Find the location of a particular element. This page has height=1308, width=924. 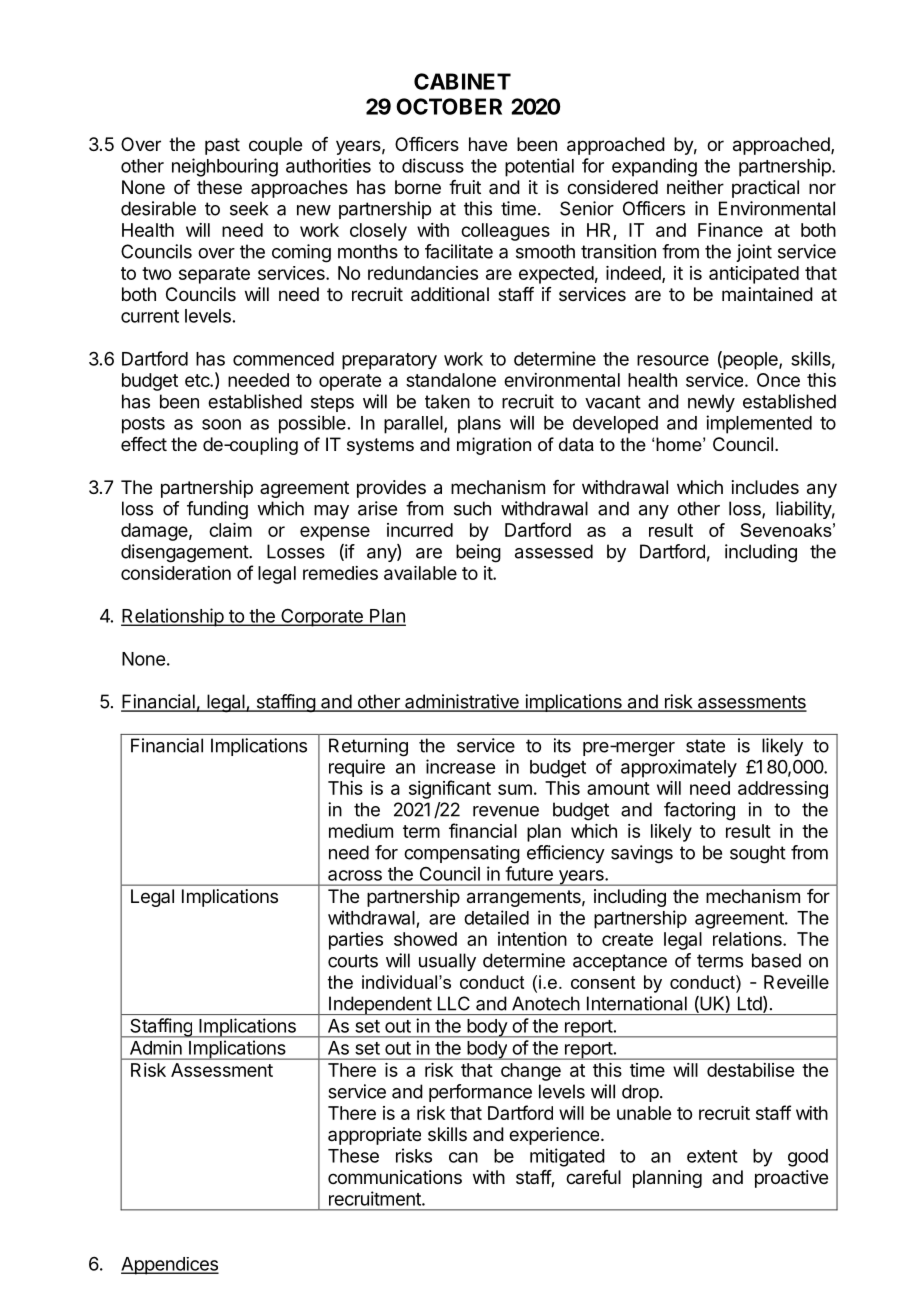

funding is located at coordinates (217, 510).
